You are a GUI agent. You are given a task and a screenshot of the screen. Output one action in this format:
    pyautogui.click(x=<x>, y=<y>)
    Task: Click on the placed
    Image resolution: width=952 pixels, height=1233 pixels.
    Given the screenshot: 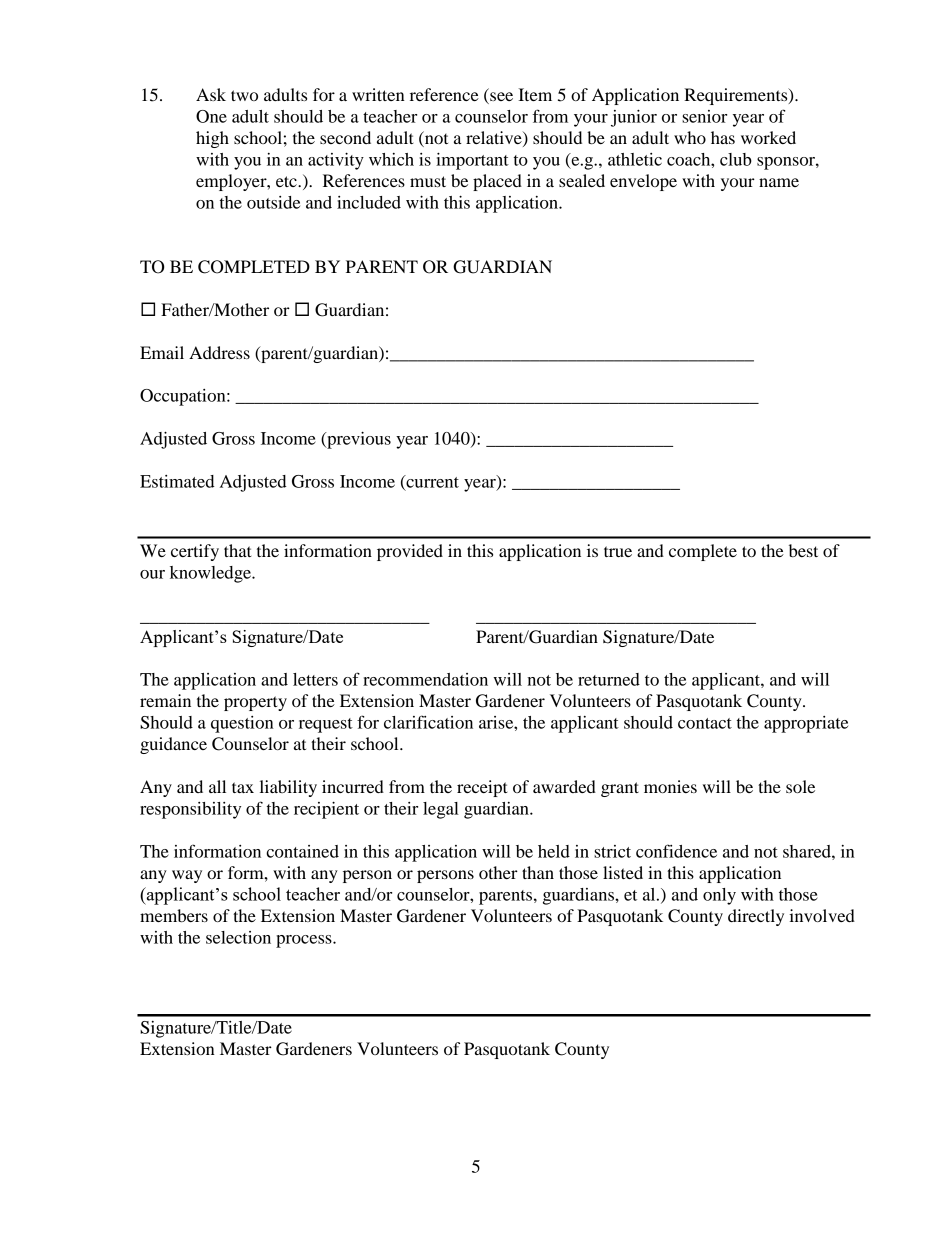 What is the action you would take?
    pyautogui.click(x=497, y=182)
